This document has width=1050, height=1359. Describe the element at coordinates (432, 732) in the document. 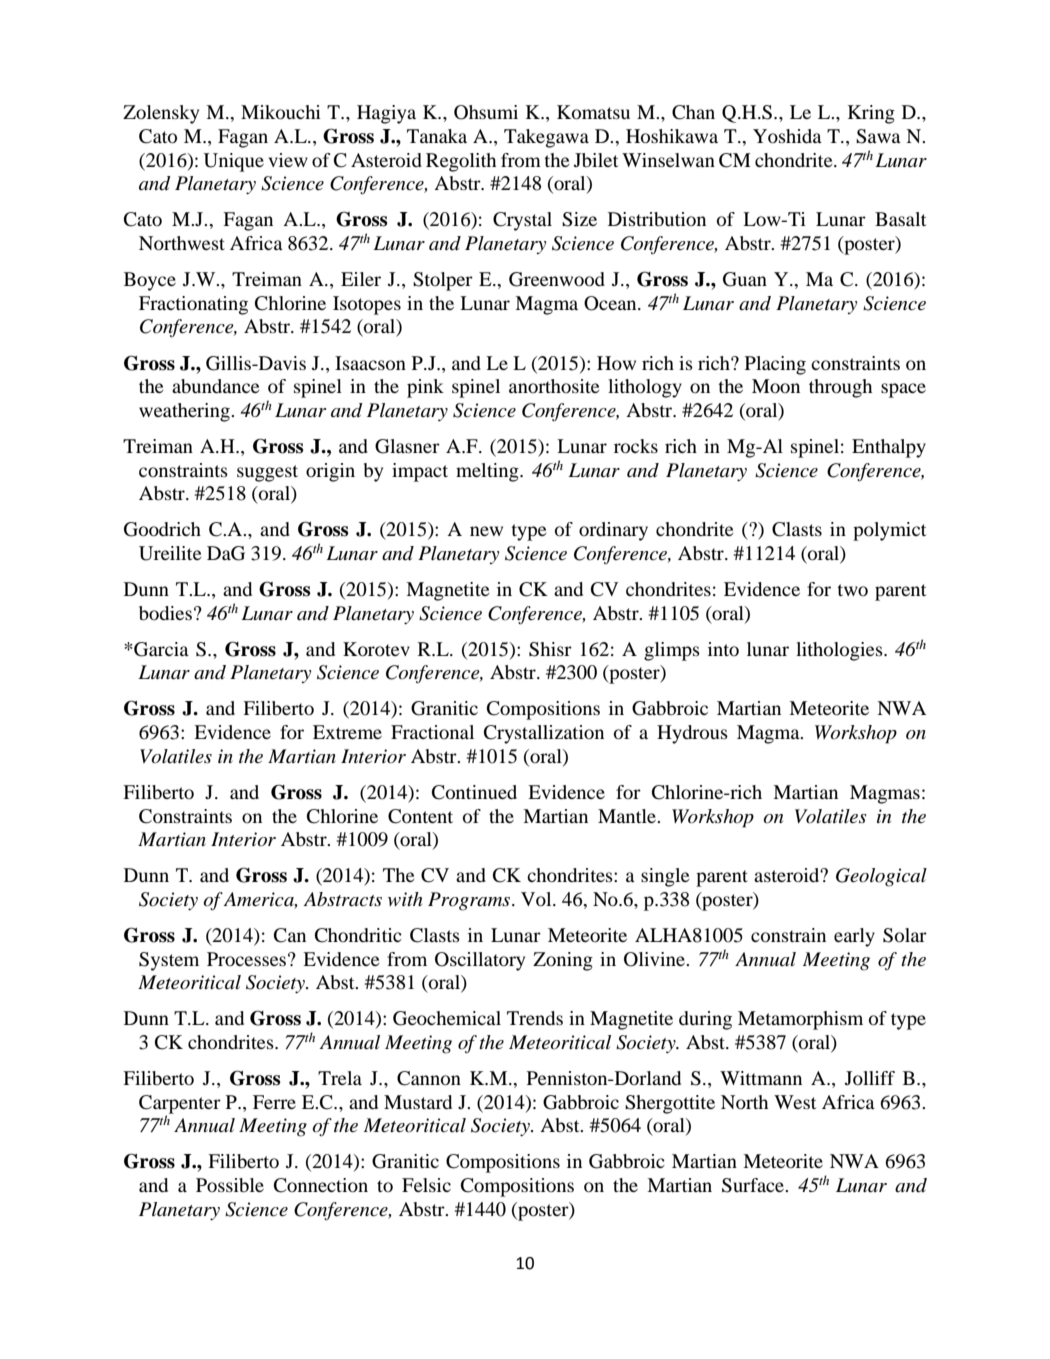

I see `Fractional` at that location.
